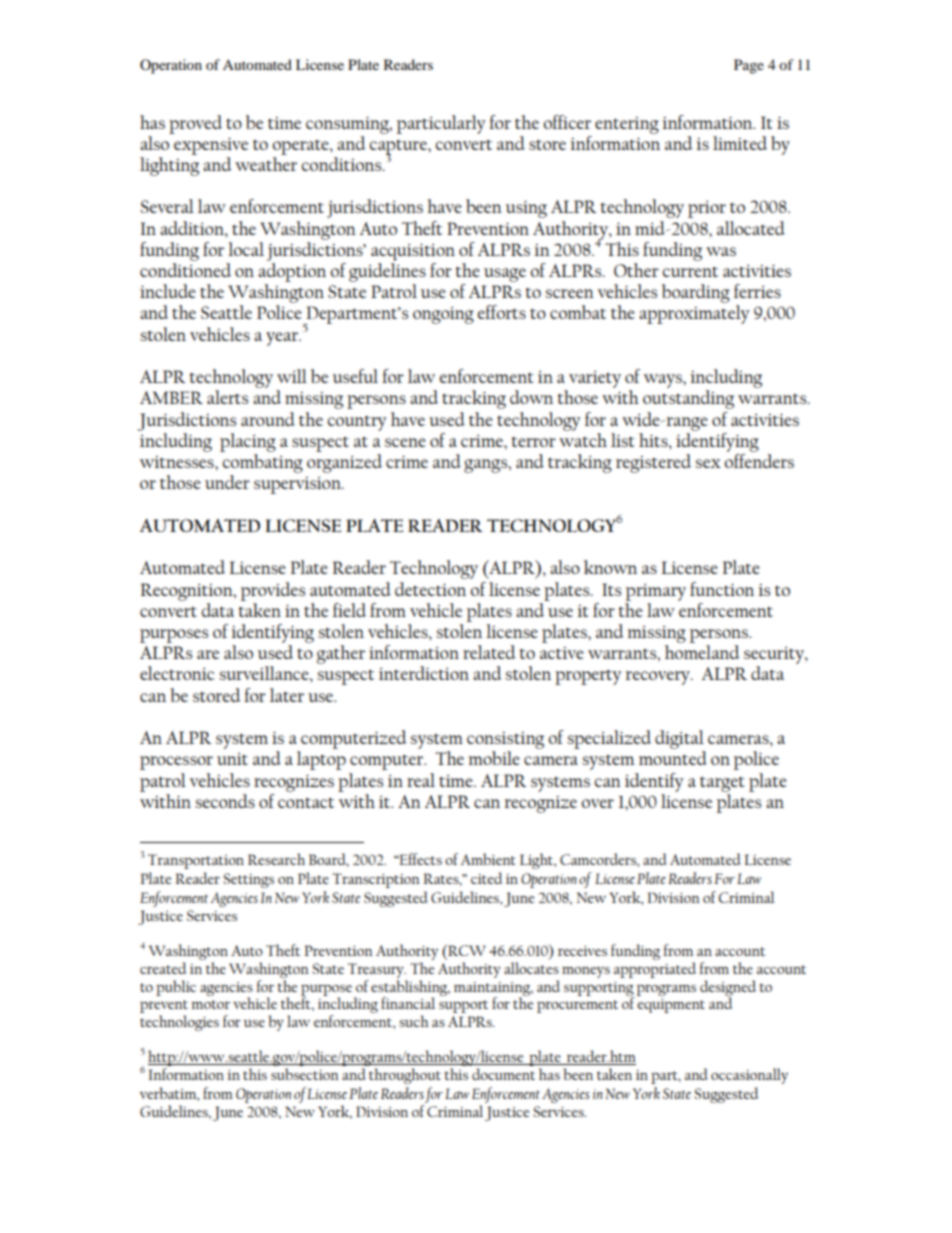 The width and height of the page is (952, 1233). I want to click on entering, so click(627, 125).
